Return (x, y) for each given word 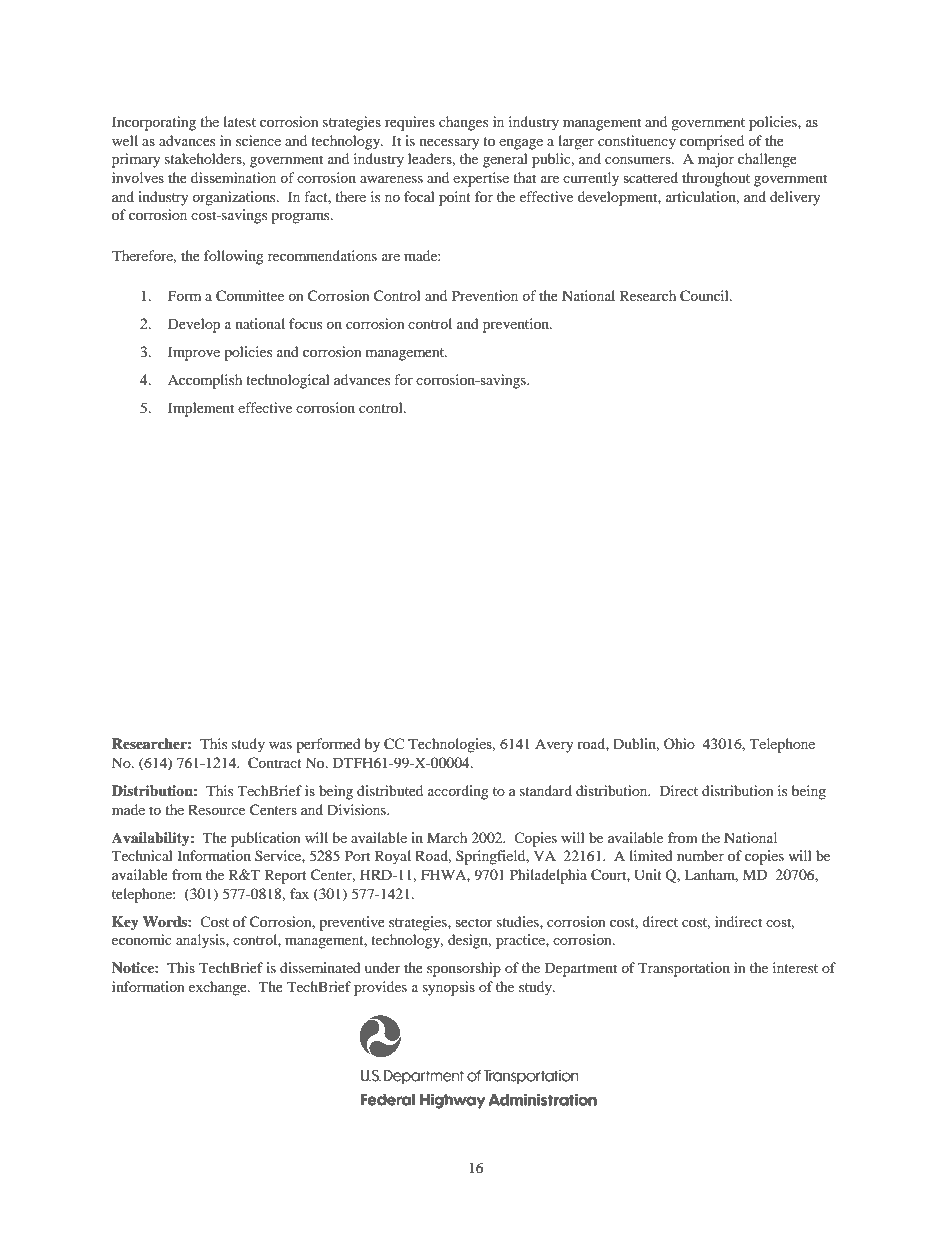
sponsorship (464, 969)
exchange (219, 988)
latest (239, 121)
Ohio (679, 743)
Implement (201, 409)
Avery (554, 745)
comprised (712, 142)
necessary (450, 144)
